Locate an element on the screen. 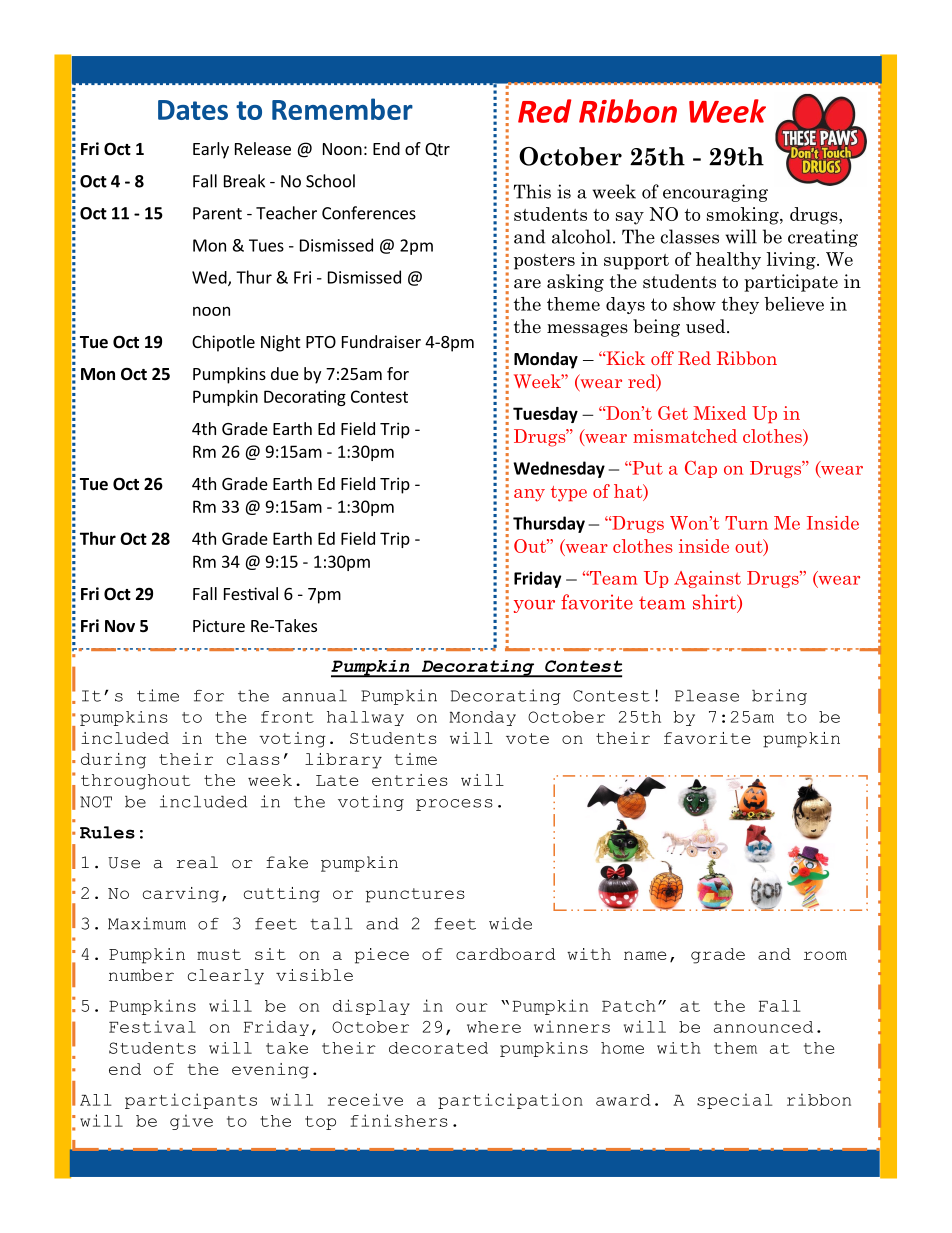 The width and height of the screenshot is (952, 1233). special is located at coordinates (735, 1101).
